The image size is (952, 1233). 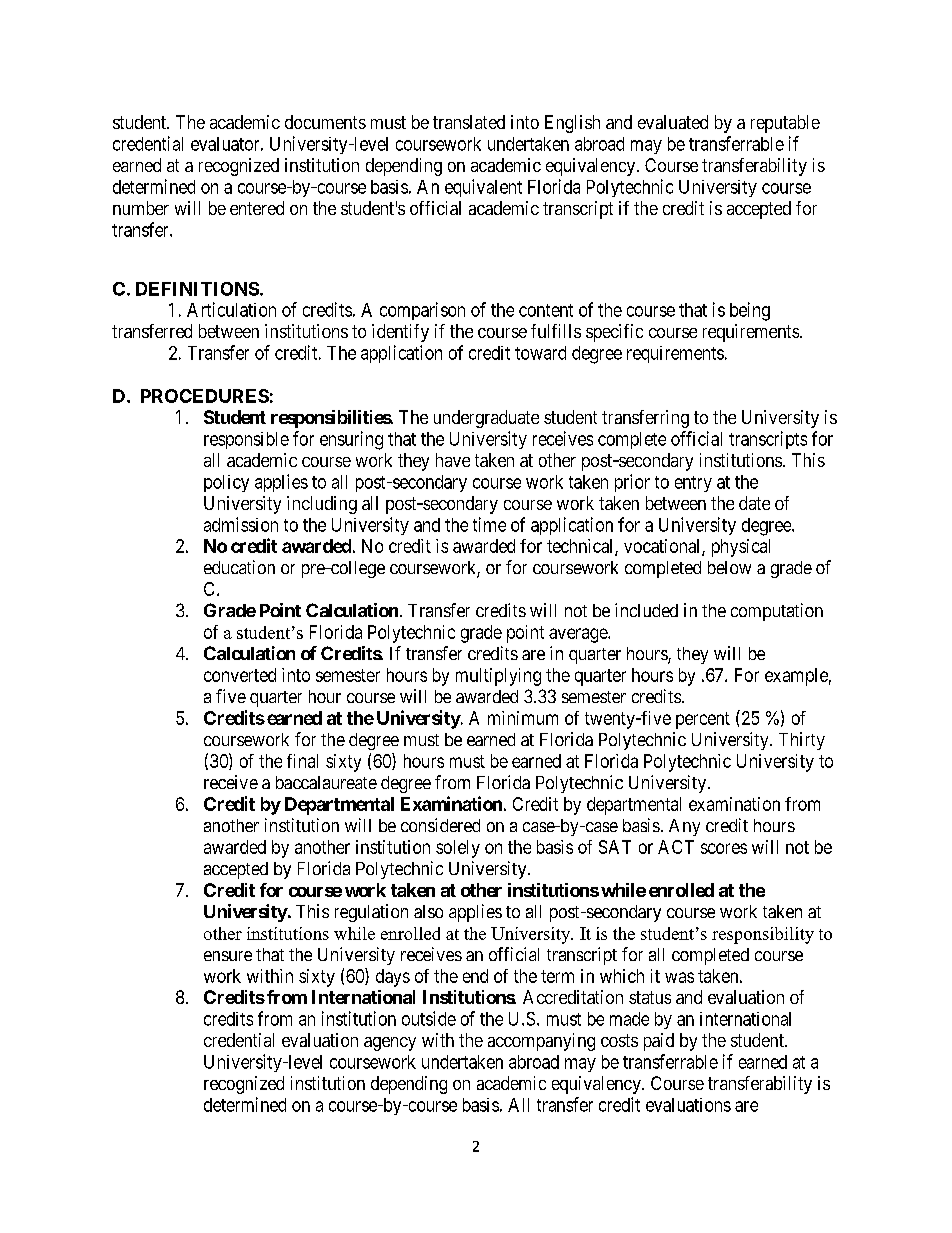 What do you see at coordinates (239, 567) in the image?
I see `education` at bounding box center [239, 567].
